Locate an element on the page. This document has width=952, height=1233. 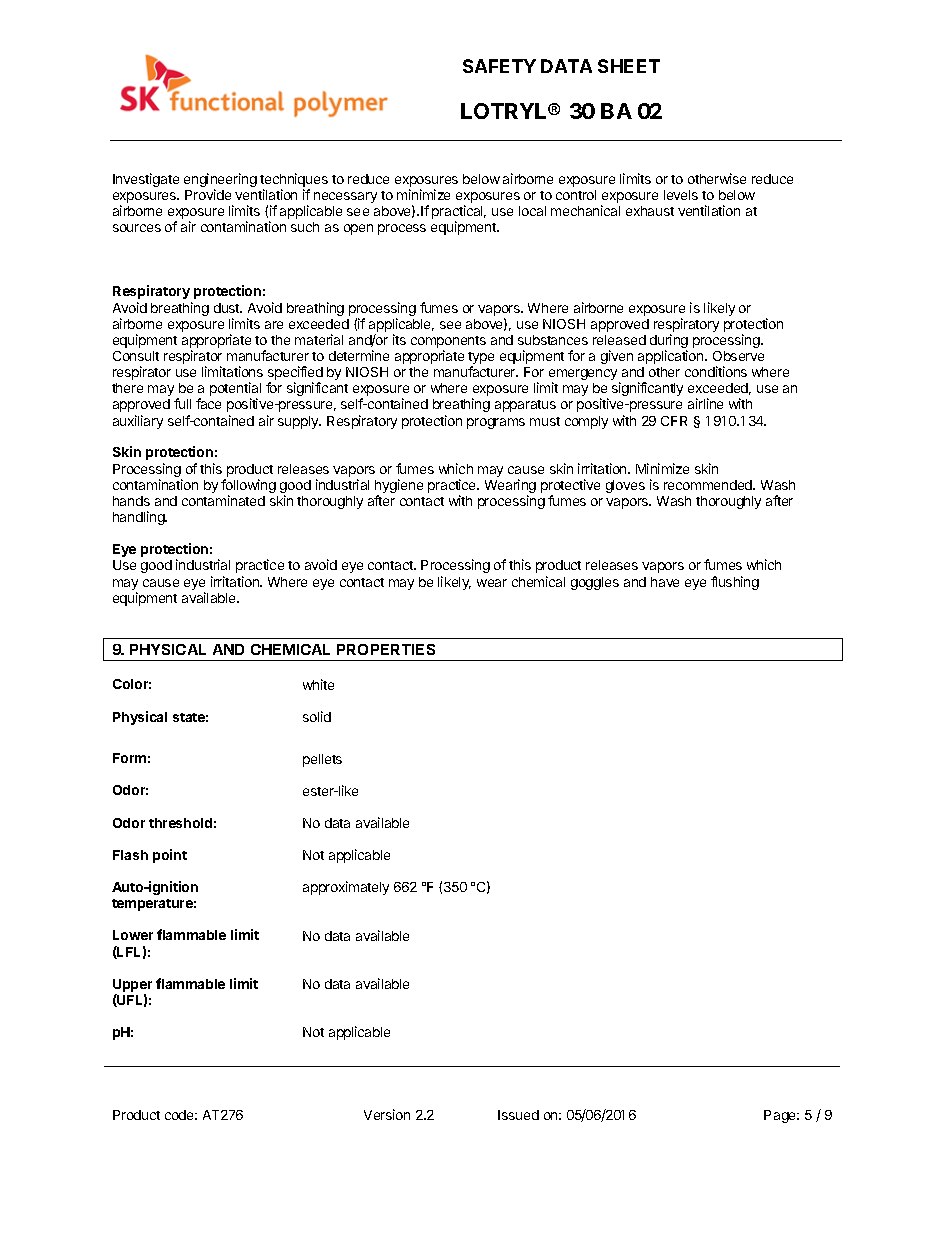
PROPERTIES is located at coordinates (386, 649).
